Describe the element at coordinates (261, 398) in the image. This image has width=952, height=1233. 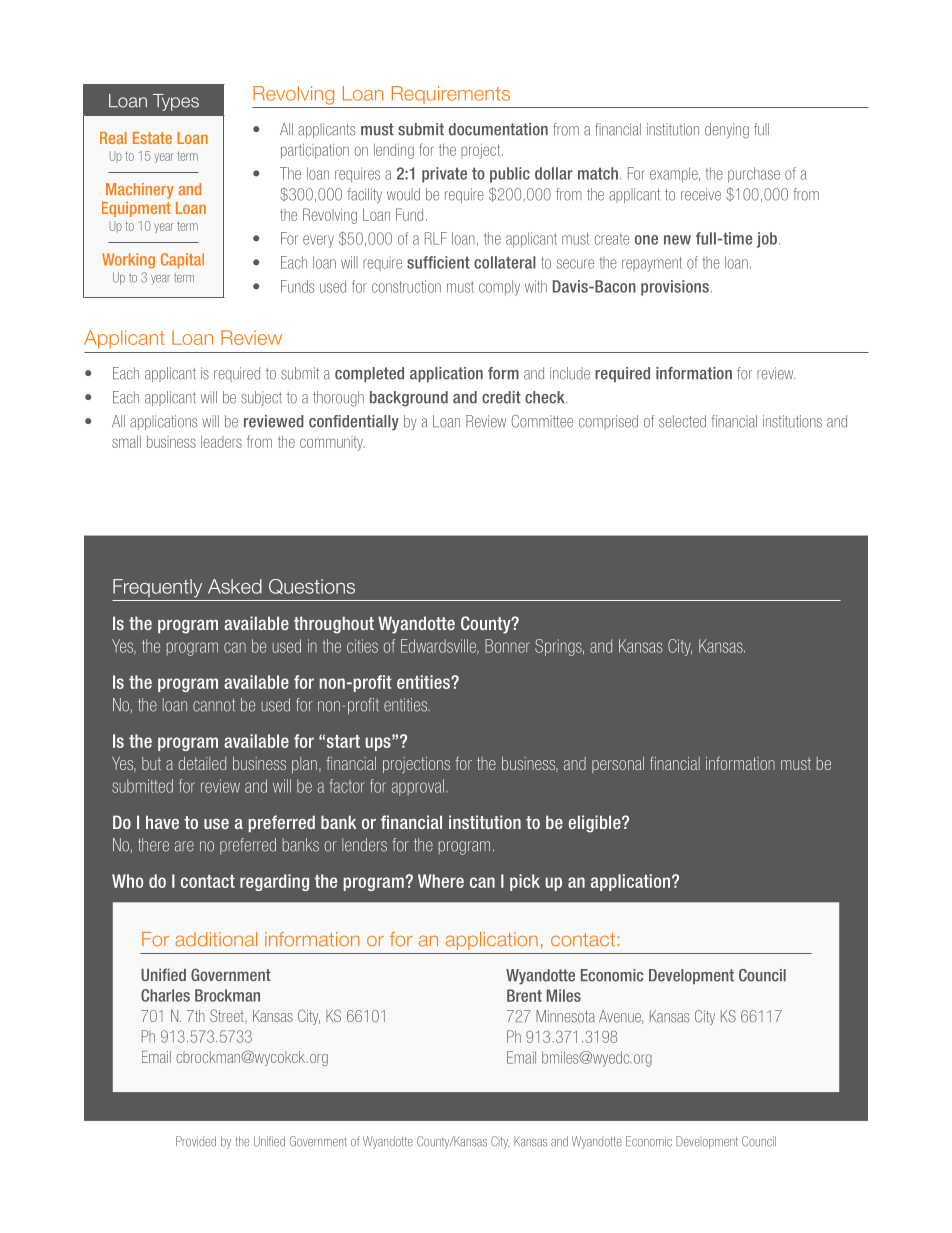
I see `subject` at that location.
